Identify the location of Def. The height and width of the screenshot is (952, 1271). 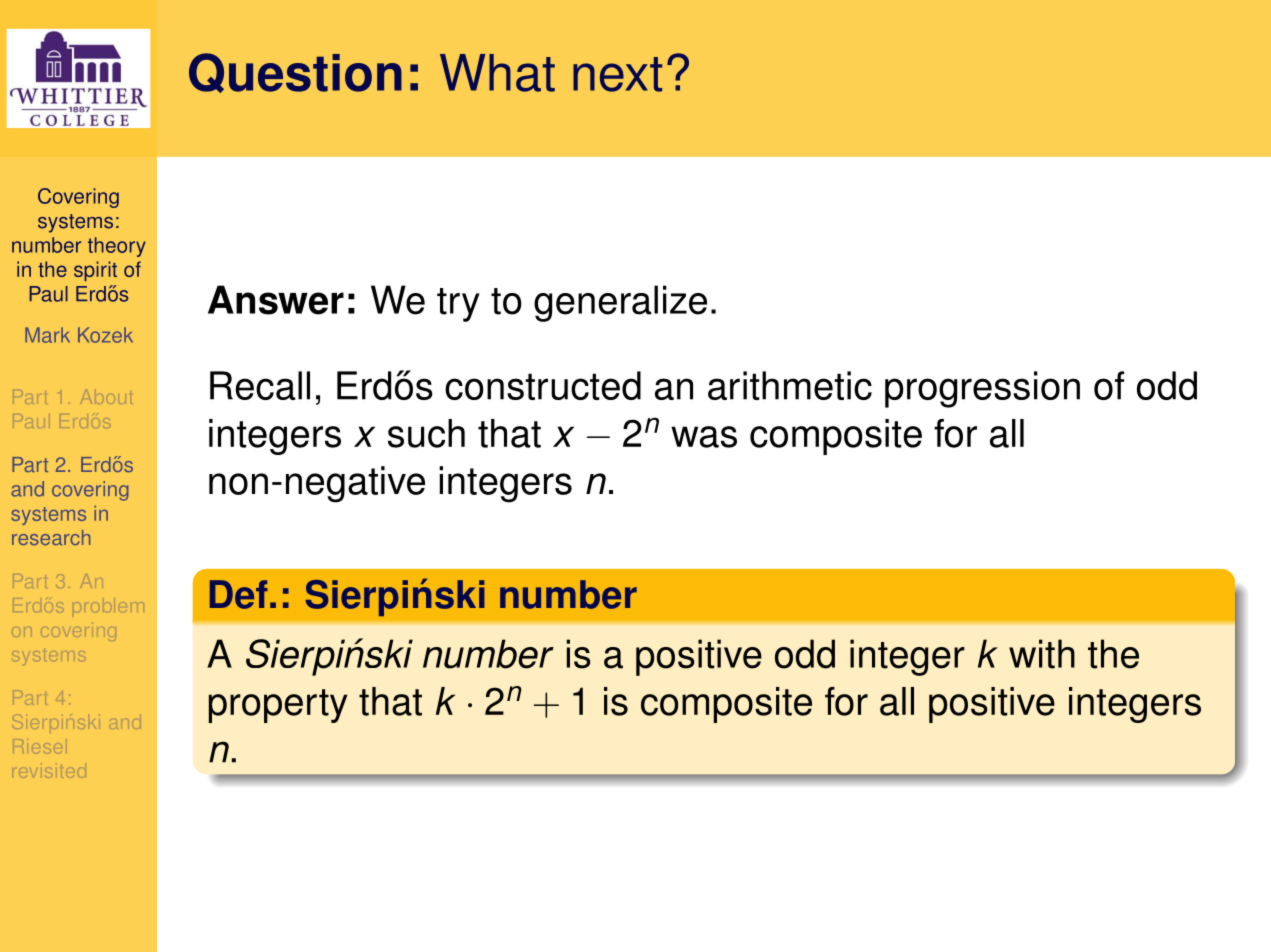
(239, 594).
